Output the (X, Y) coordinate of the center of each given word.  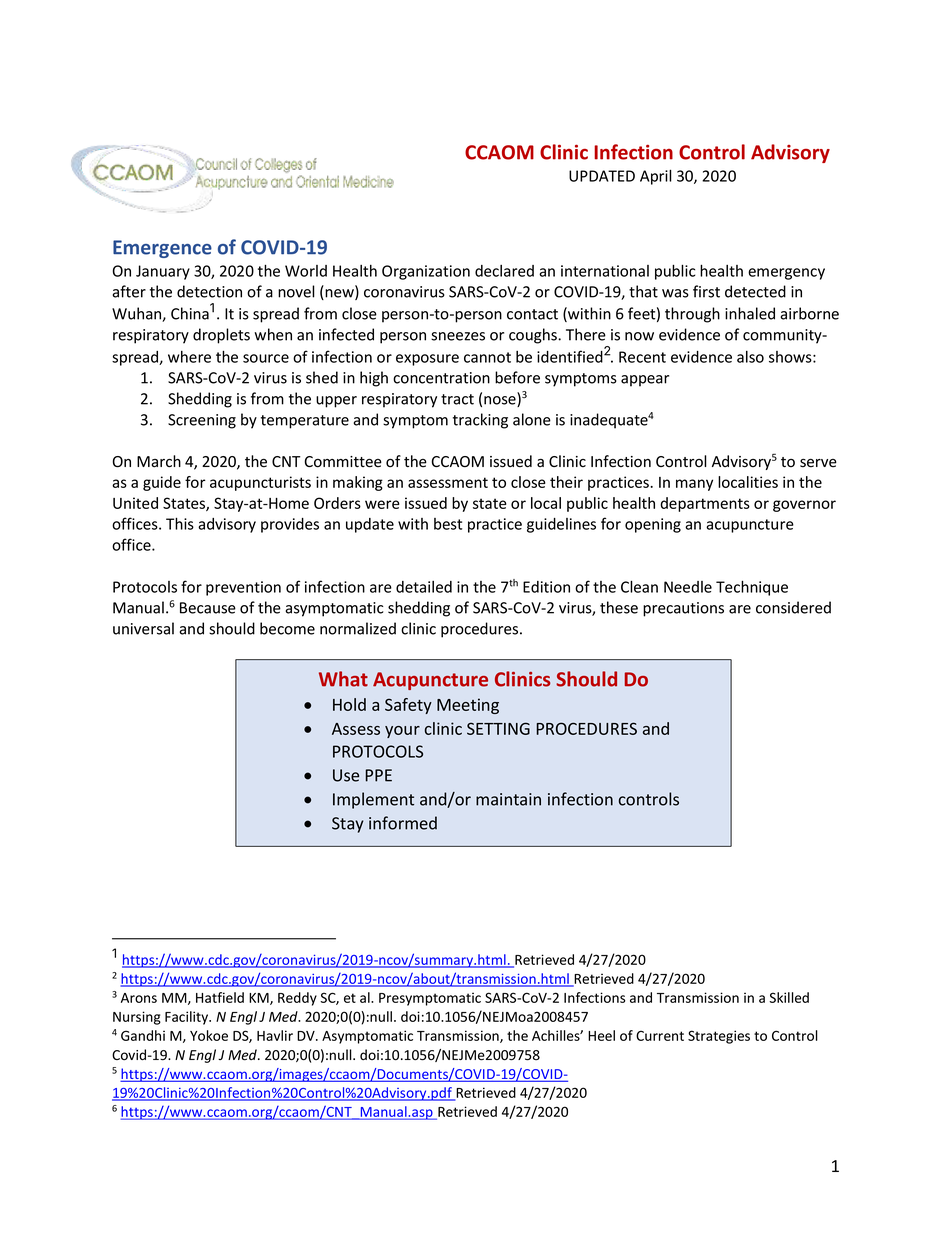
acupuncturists (260, 483)
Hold (349, 704)
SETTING (498, 728)
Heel (601, 1035)
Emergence (162, 249)
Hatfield (220, 997)
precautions (683, 609)
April (656, 177)
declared (504, 271)
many (694, 485)
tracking (480, 421)
